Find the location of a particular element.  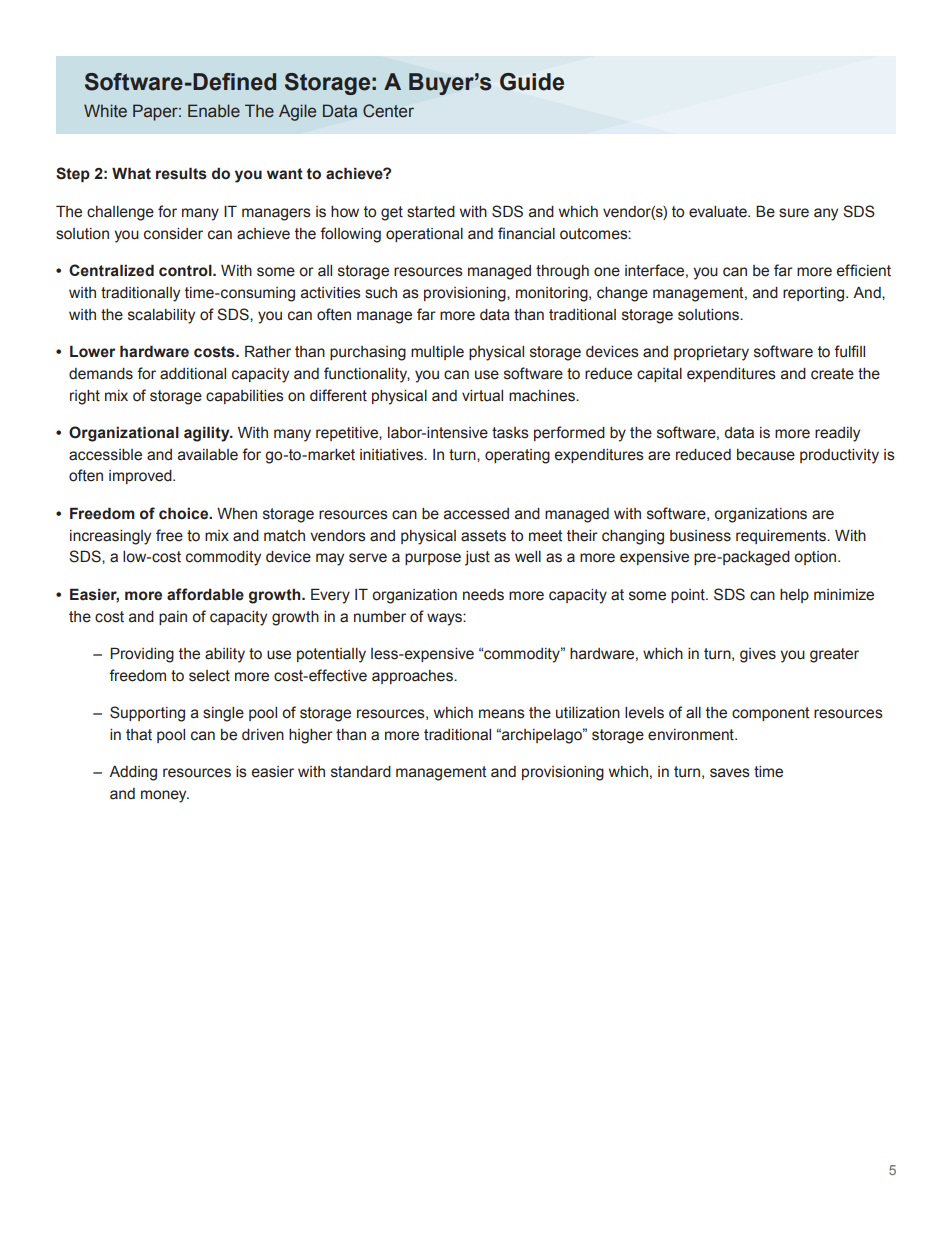

Enable is located at coordinates (214, 111).
